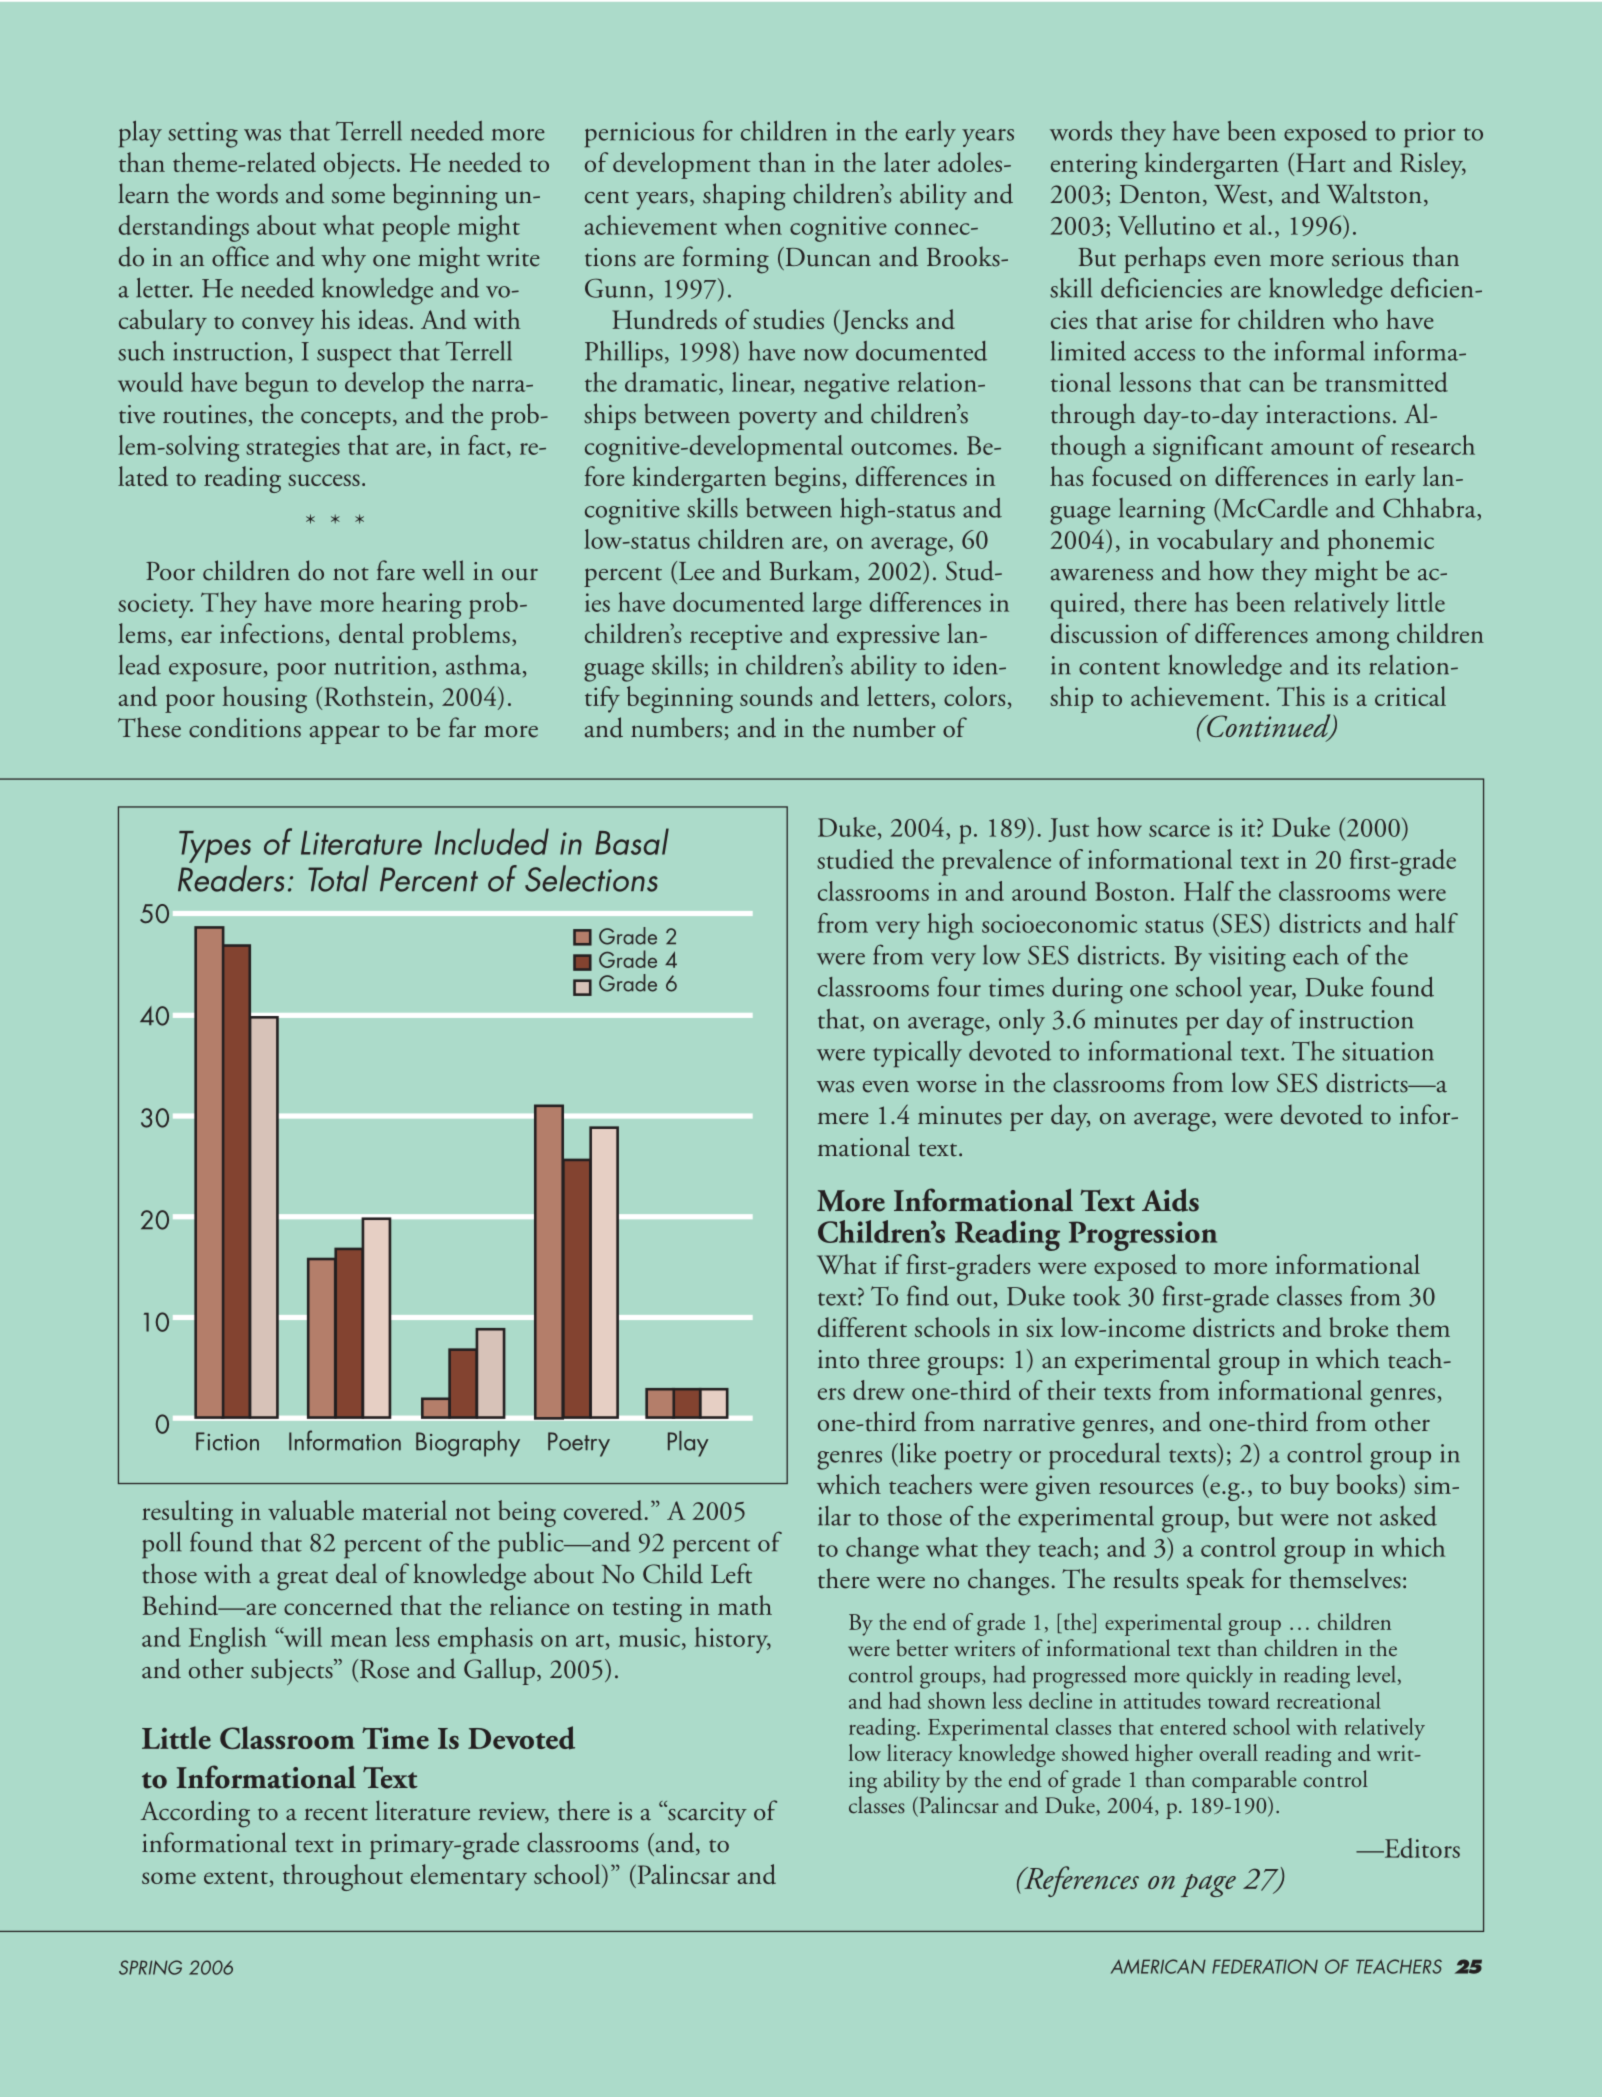 This document has height=2097, width=1602. What do you see at coordinates (338, 878) in the document?
I see `Total` at bounding box center [338, 878].
